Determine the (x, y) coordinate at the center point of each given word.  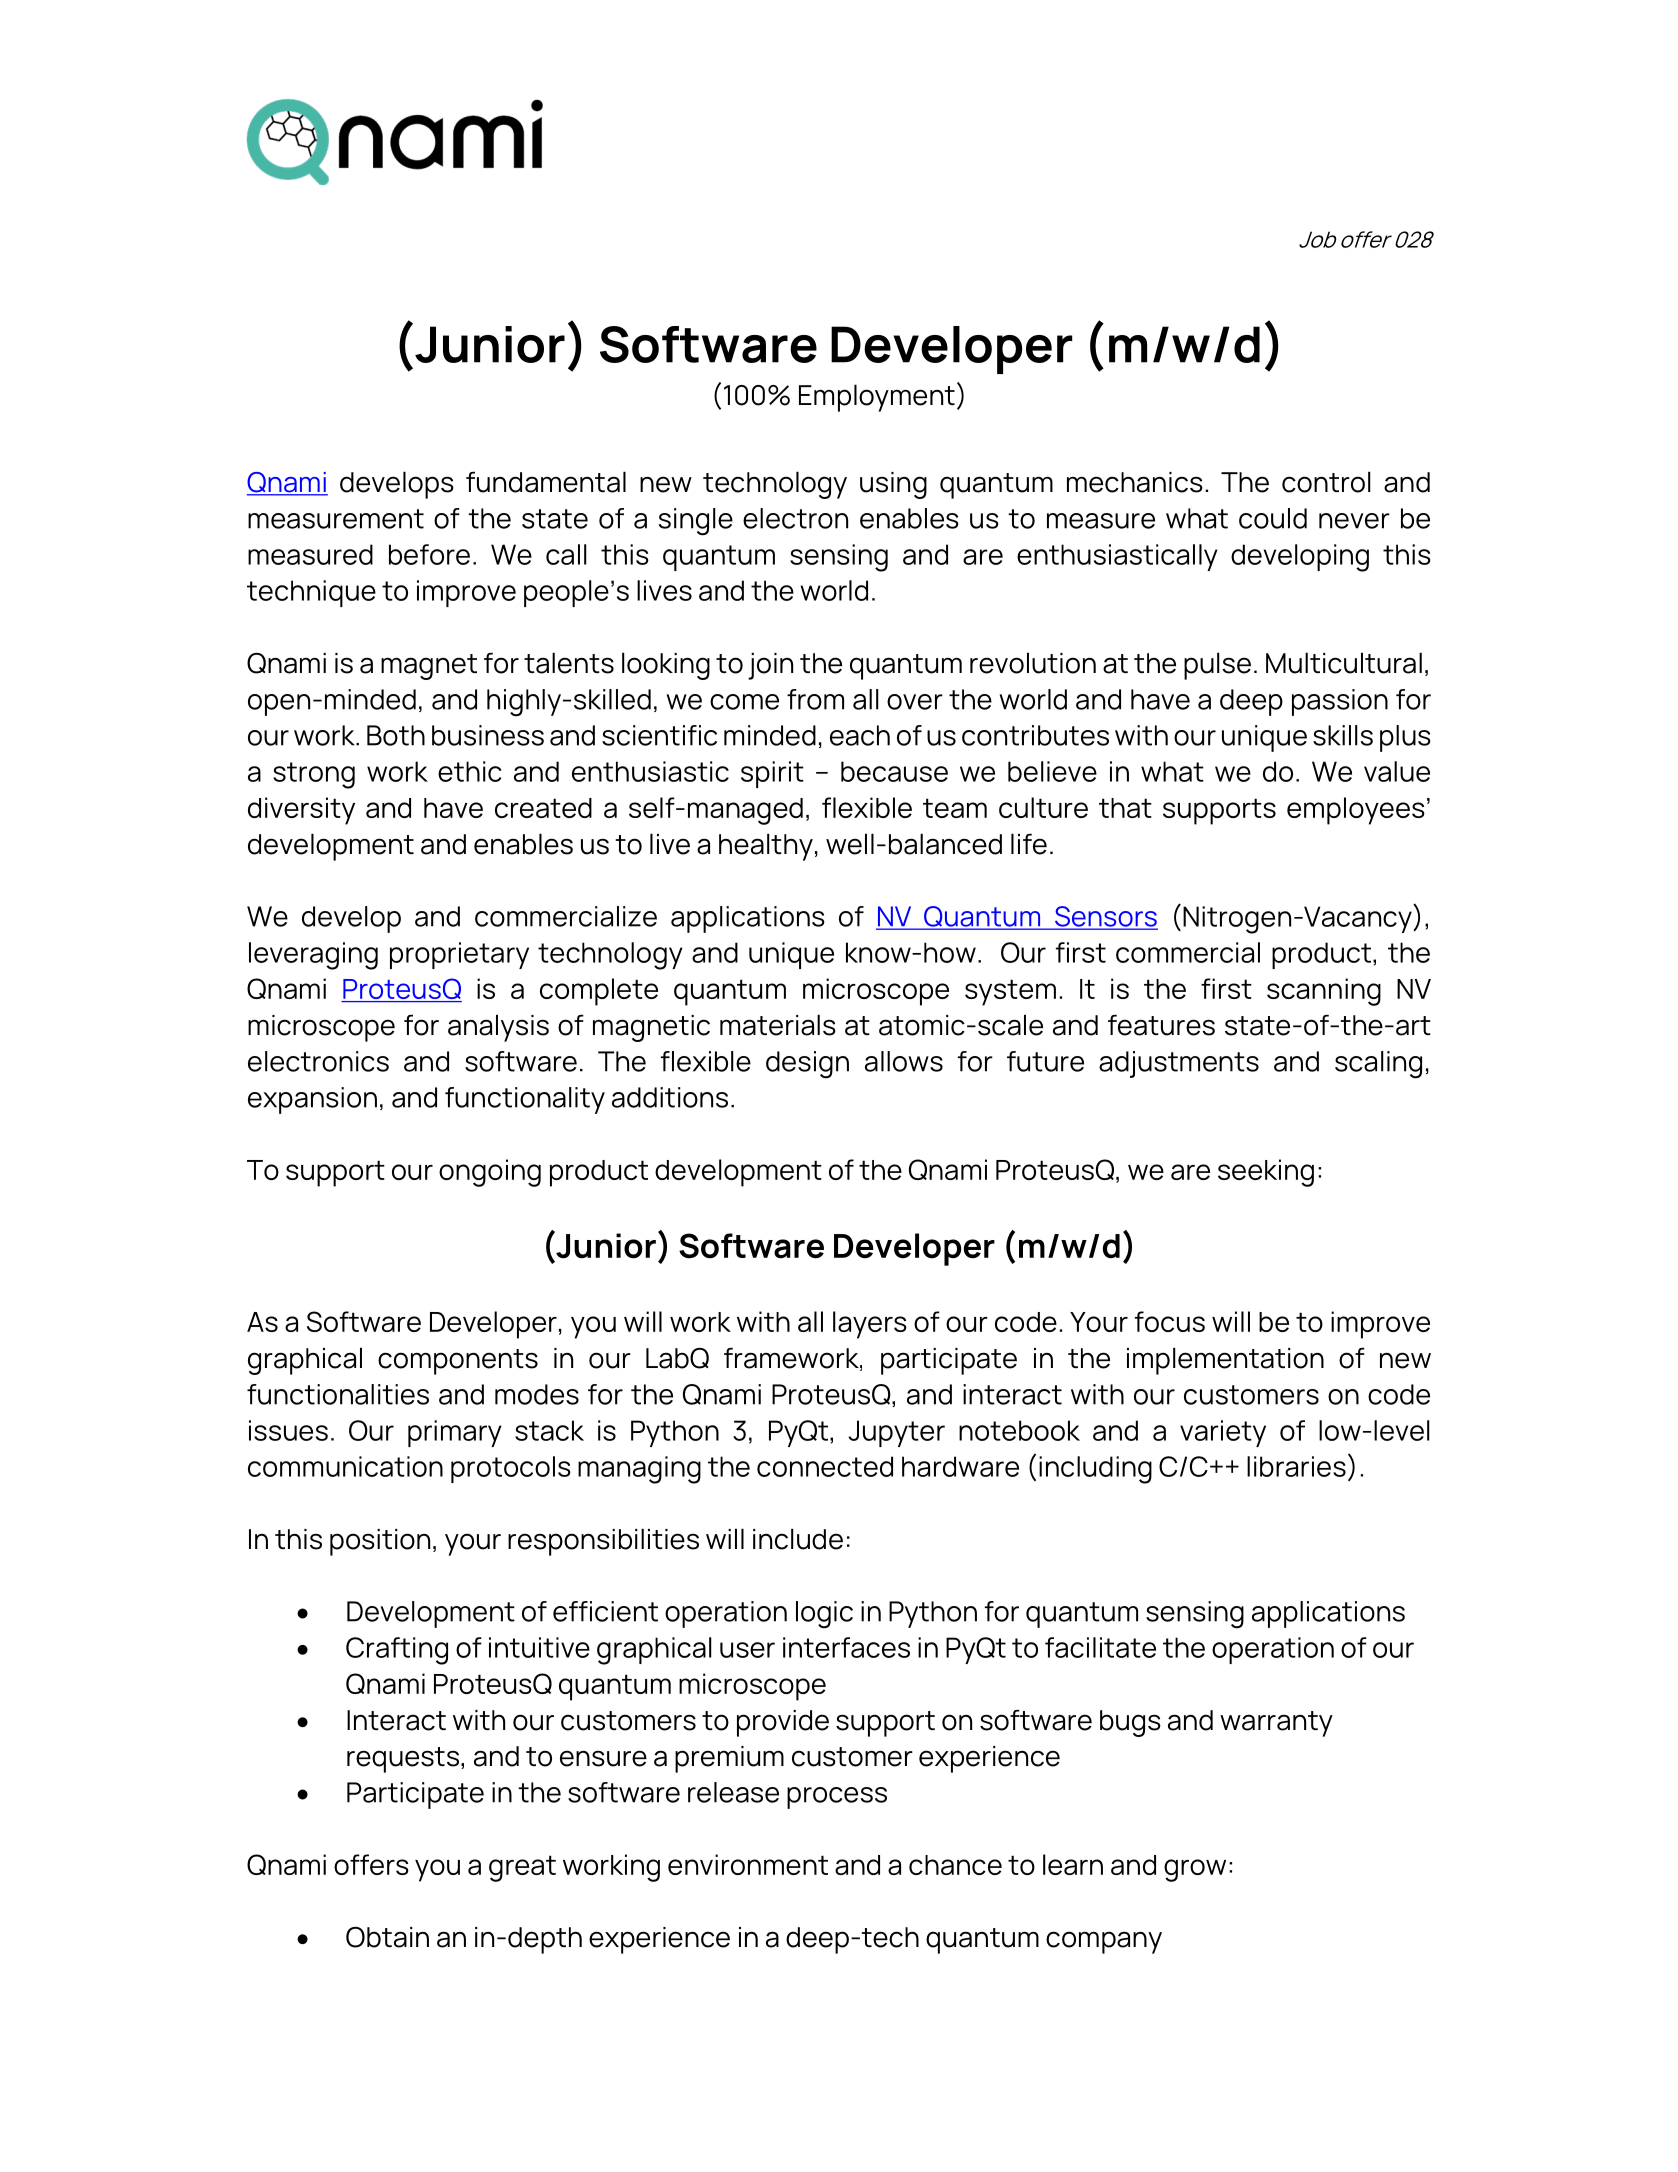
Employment (877, 398)
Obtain (387, 1937)
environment (748, 1864)
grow (1195, 1870)
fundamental (546, 482)
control (1326, 482)
